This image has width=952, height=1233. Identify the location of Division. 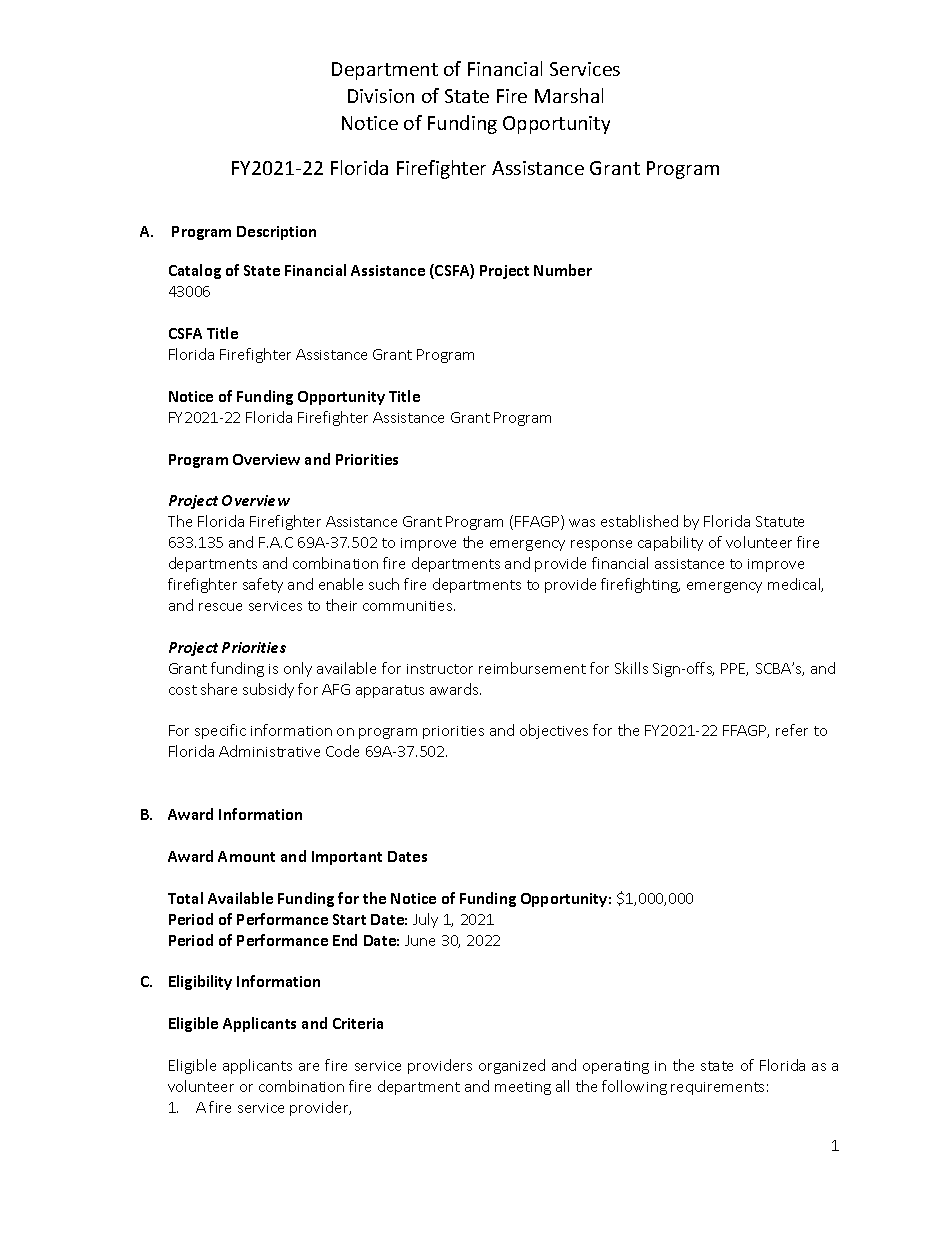
(381, 96).
